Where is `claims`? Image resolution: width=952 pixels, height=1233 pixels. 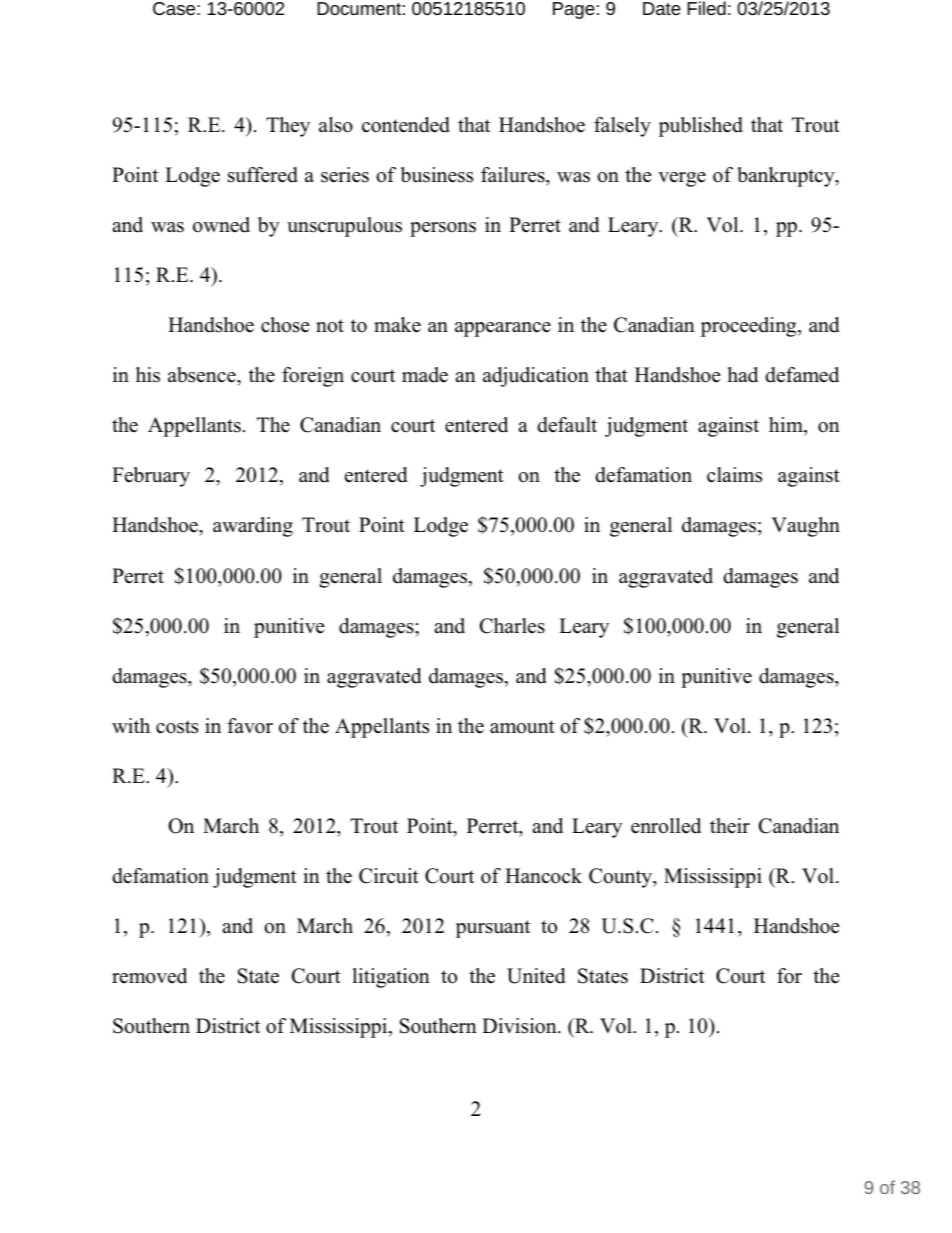
claims is located at coordinates (734, 475).
